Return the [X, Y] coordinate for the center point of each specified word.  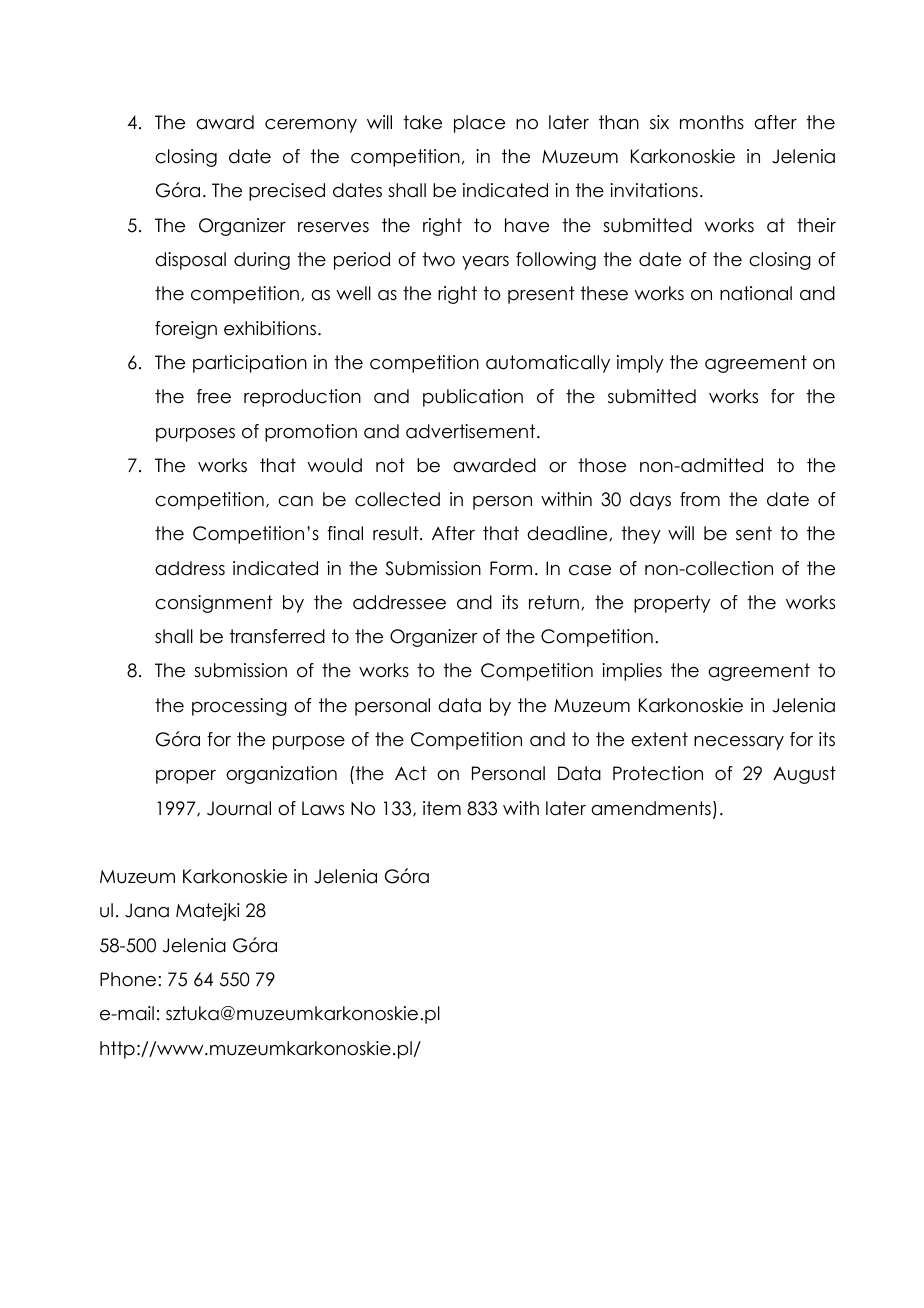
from [700, 499]
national [756, 293]
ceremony [311, 126]
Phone [128, 979]
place [479, 124]
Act [411, 773]
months [712, 122]
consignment [214, 604]
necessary [739, 743]
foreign [186, 330]
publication [473, 398]
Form [511, 568]
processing [239, 707]
